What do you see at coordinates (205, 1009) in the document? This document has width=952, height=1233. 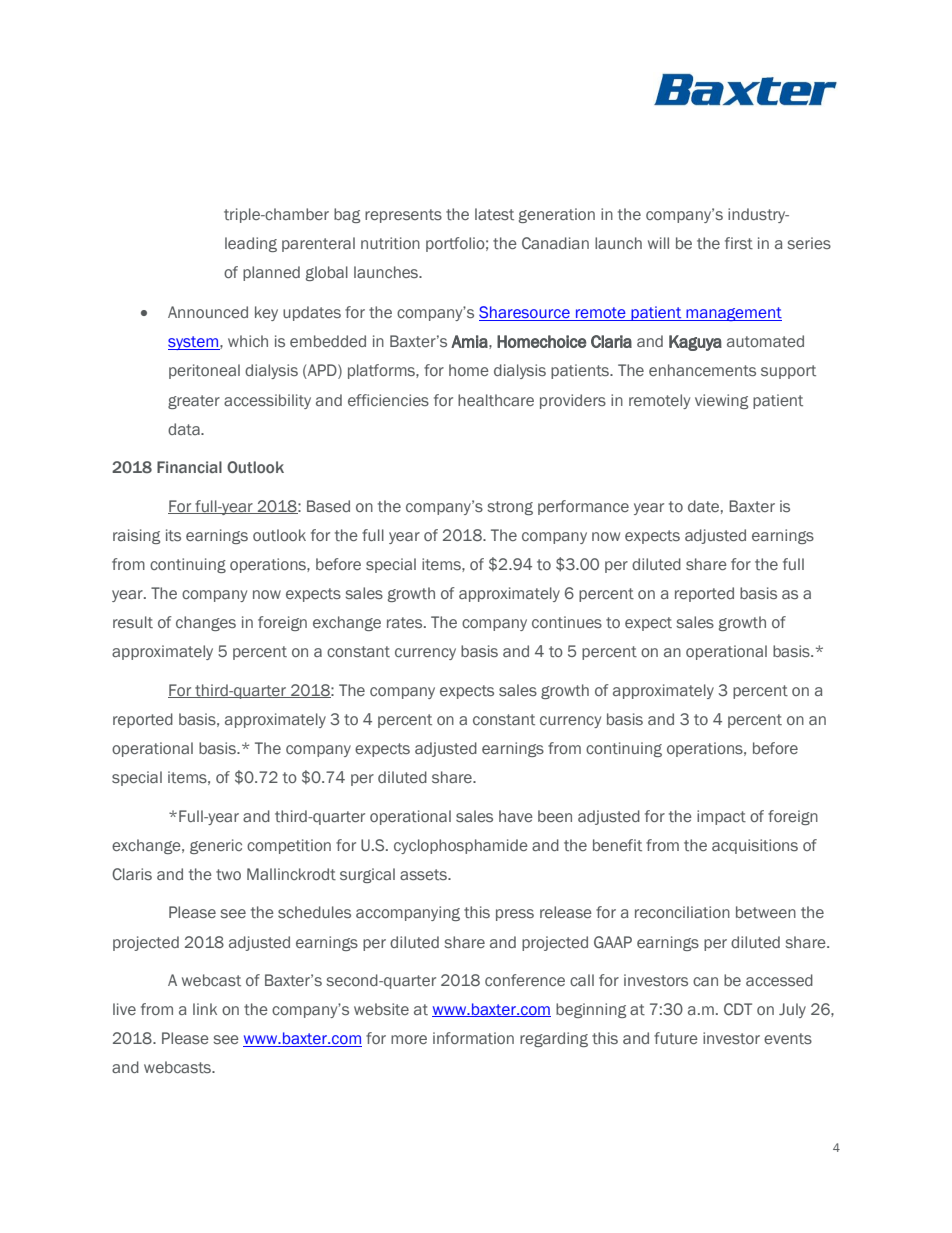 I see `link` at bounding box center [205, 1009].
